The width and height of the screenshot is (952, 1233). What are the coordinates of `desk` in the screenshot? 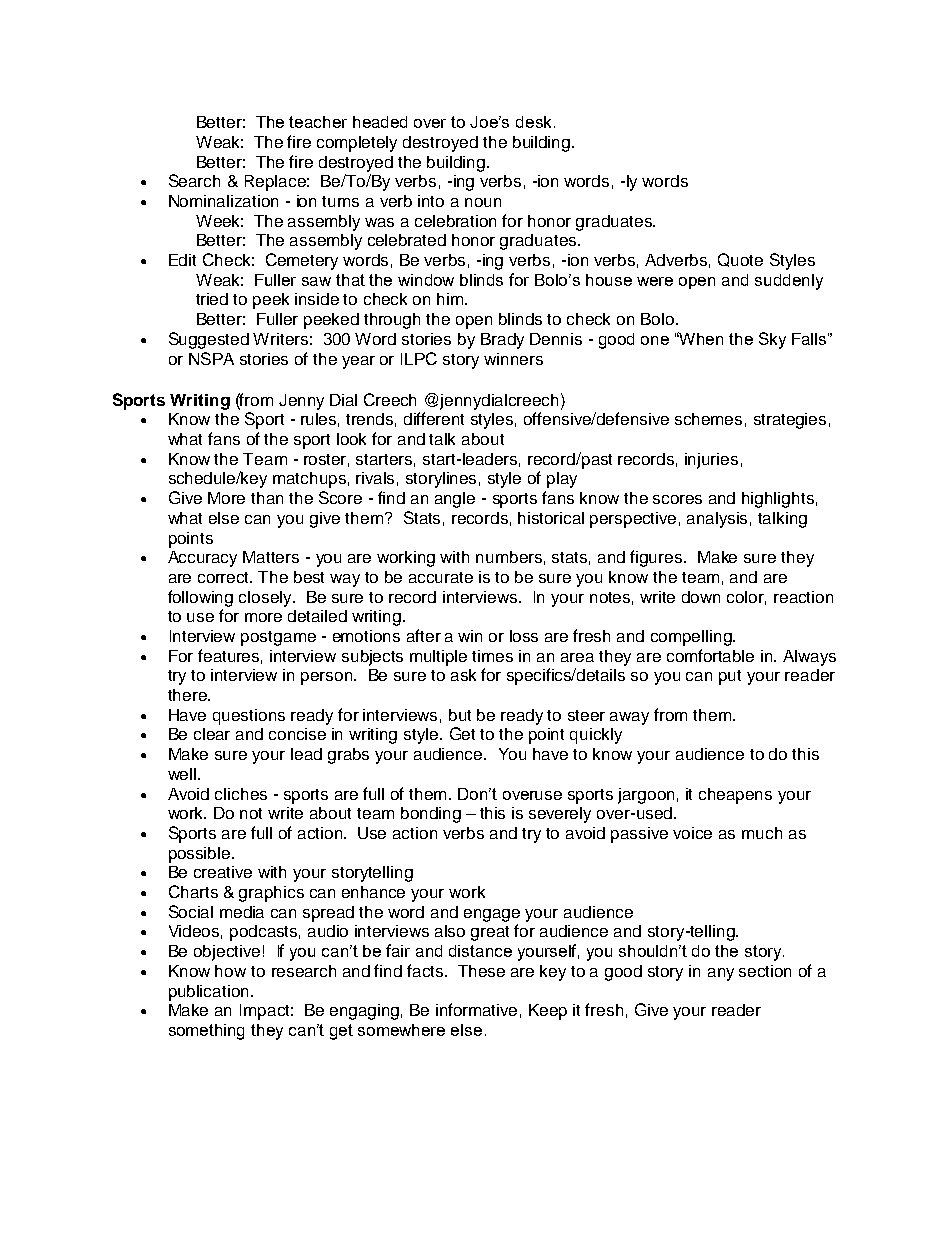 It's located at (533, 122).
